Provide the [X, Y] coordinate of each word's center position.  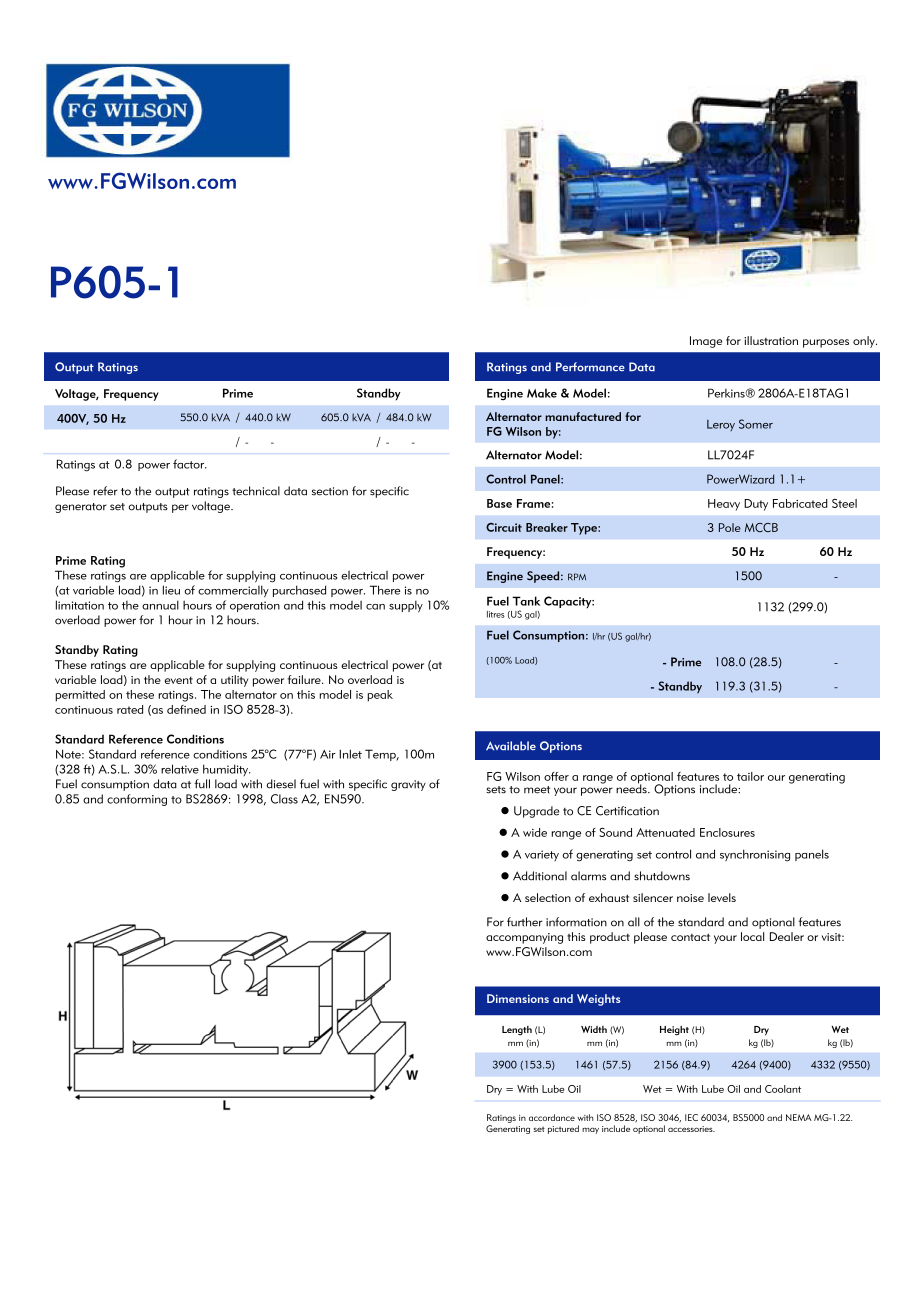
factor [190, 464]
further [525, 922]
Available [511, 745]
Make [542, 393]
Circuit [504, 527]
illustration [771, 340]
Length [517, 1030]
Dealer [787, 936]
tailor [750, 776]
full [202, 784]
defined [186, 709]
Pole [730, 527]
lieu [171, 590]
